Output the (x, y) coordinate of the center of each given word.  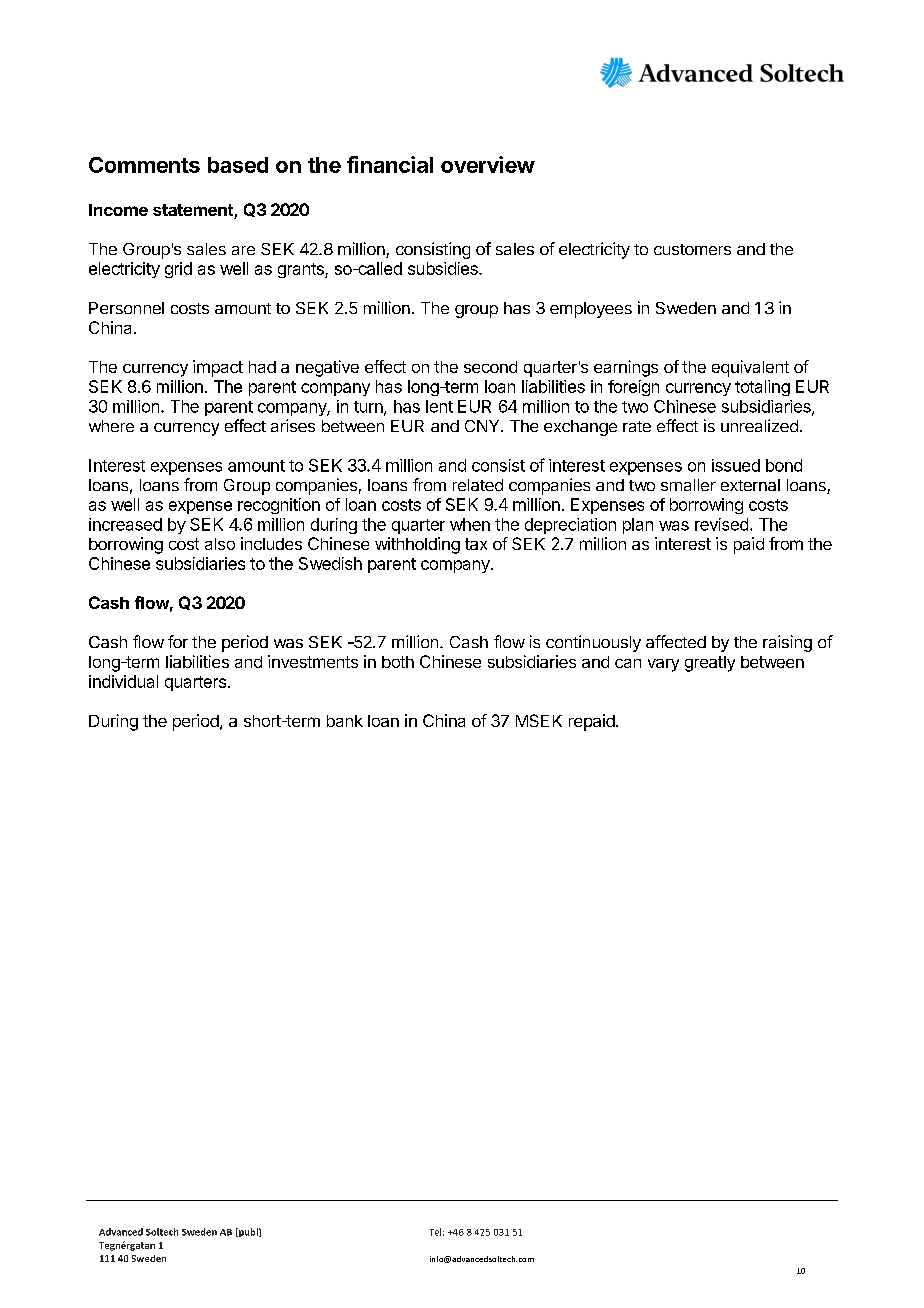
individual (123, 681)
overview (488, 164)
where (111, 426)
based (238, 165)
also (220, 544)
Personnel (126, 308)
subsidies (444, 268)
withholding (417, 545)
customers (692, 249)
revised (721, 524)
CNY (483, 426)
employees (591, 310)
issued (736, 465)
